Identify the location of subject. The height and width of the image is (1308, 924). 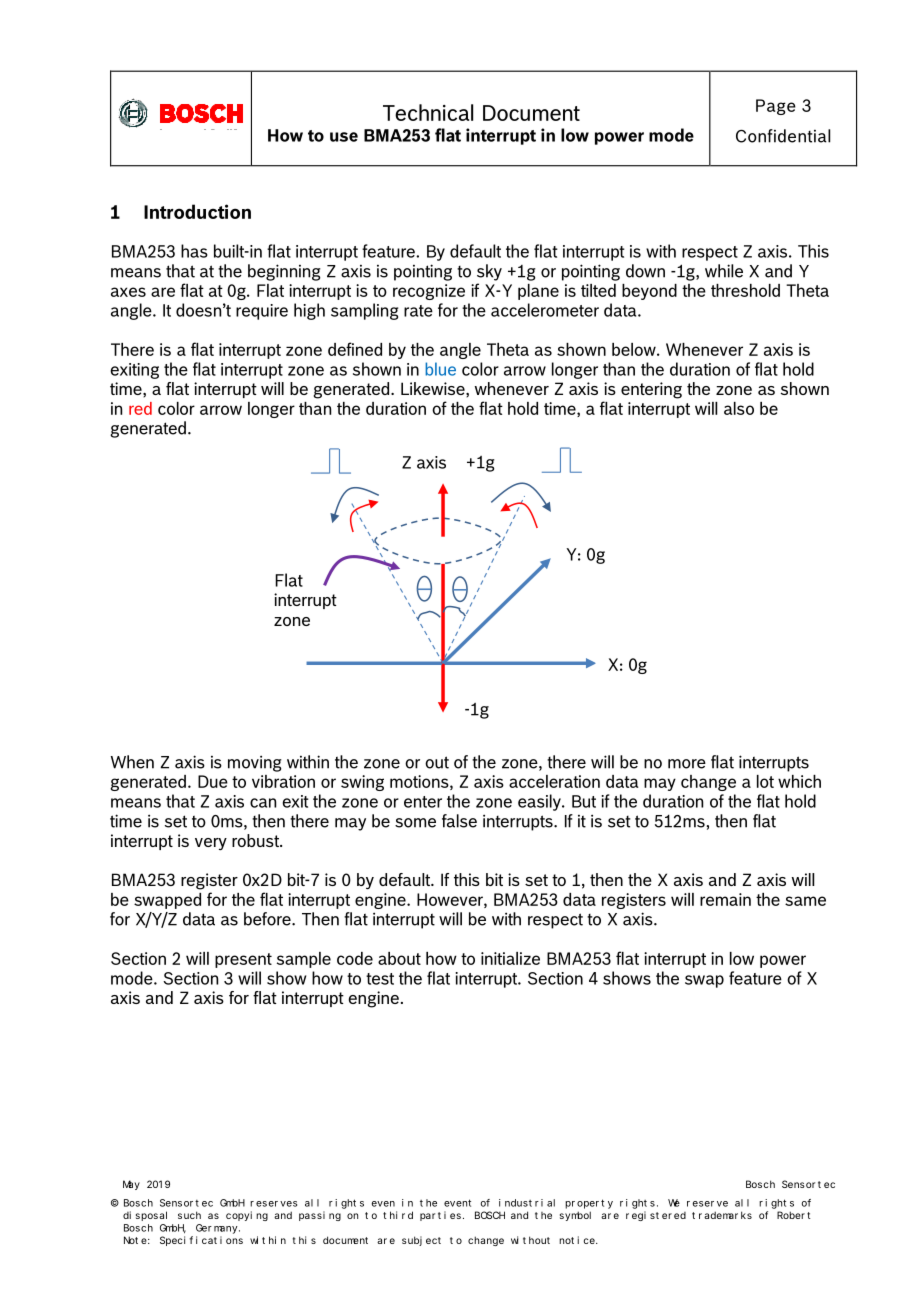
(421, 1241).
